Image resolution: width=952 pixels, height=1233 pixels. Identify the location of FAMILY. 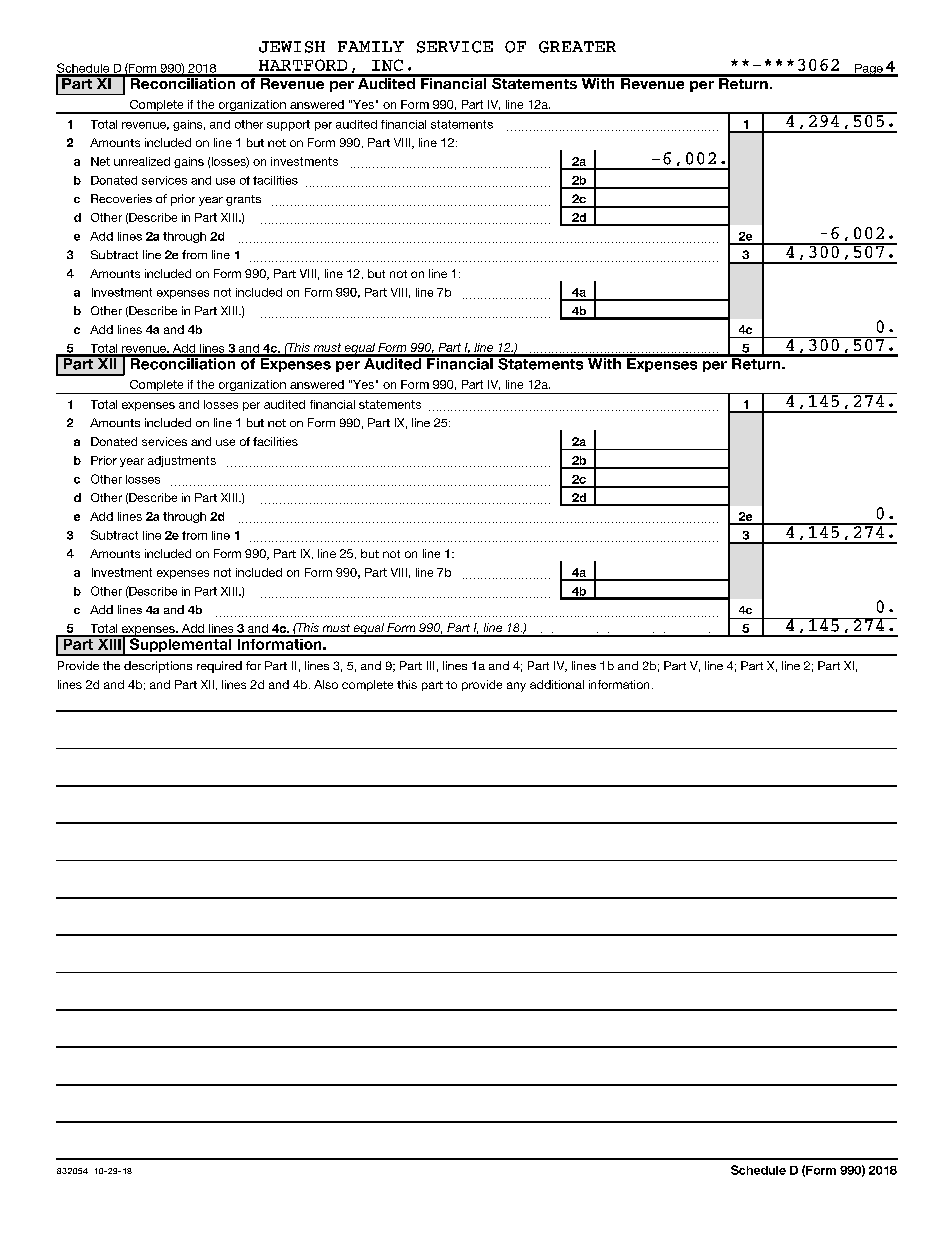
(371, 46).
